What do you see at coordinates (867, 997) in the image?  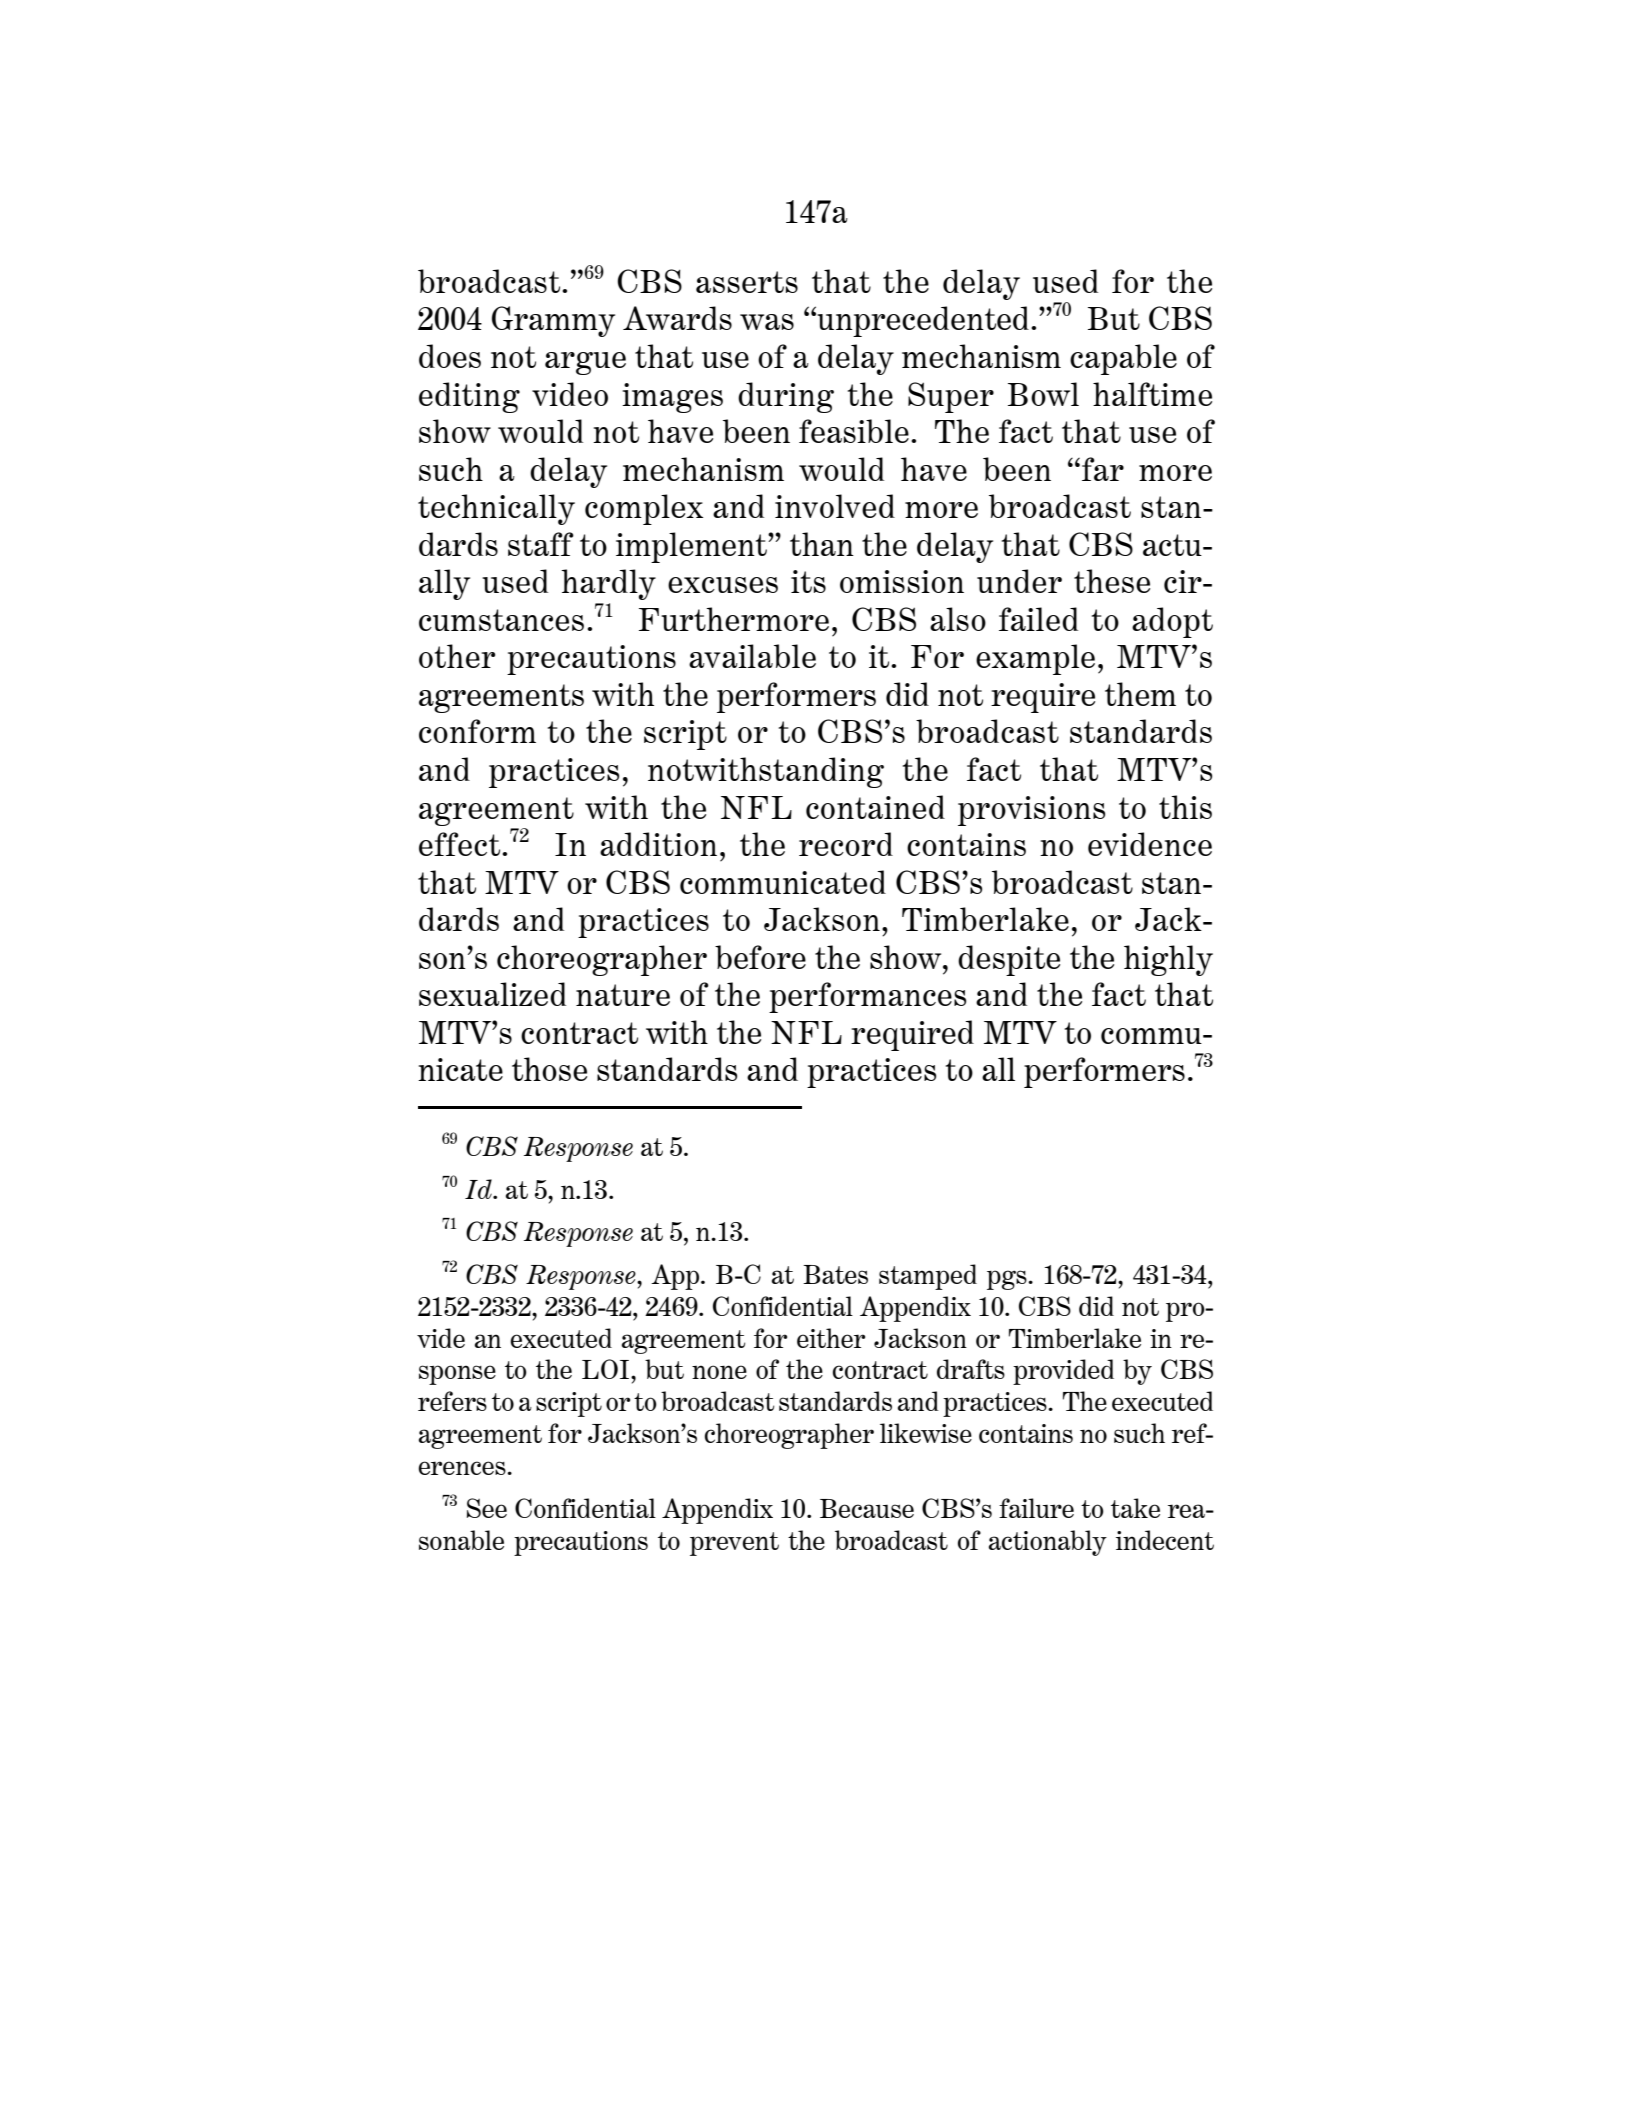 I see `performances` at bounding box center [867, 997].
